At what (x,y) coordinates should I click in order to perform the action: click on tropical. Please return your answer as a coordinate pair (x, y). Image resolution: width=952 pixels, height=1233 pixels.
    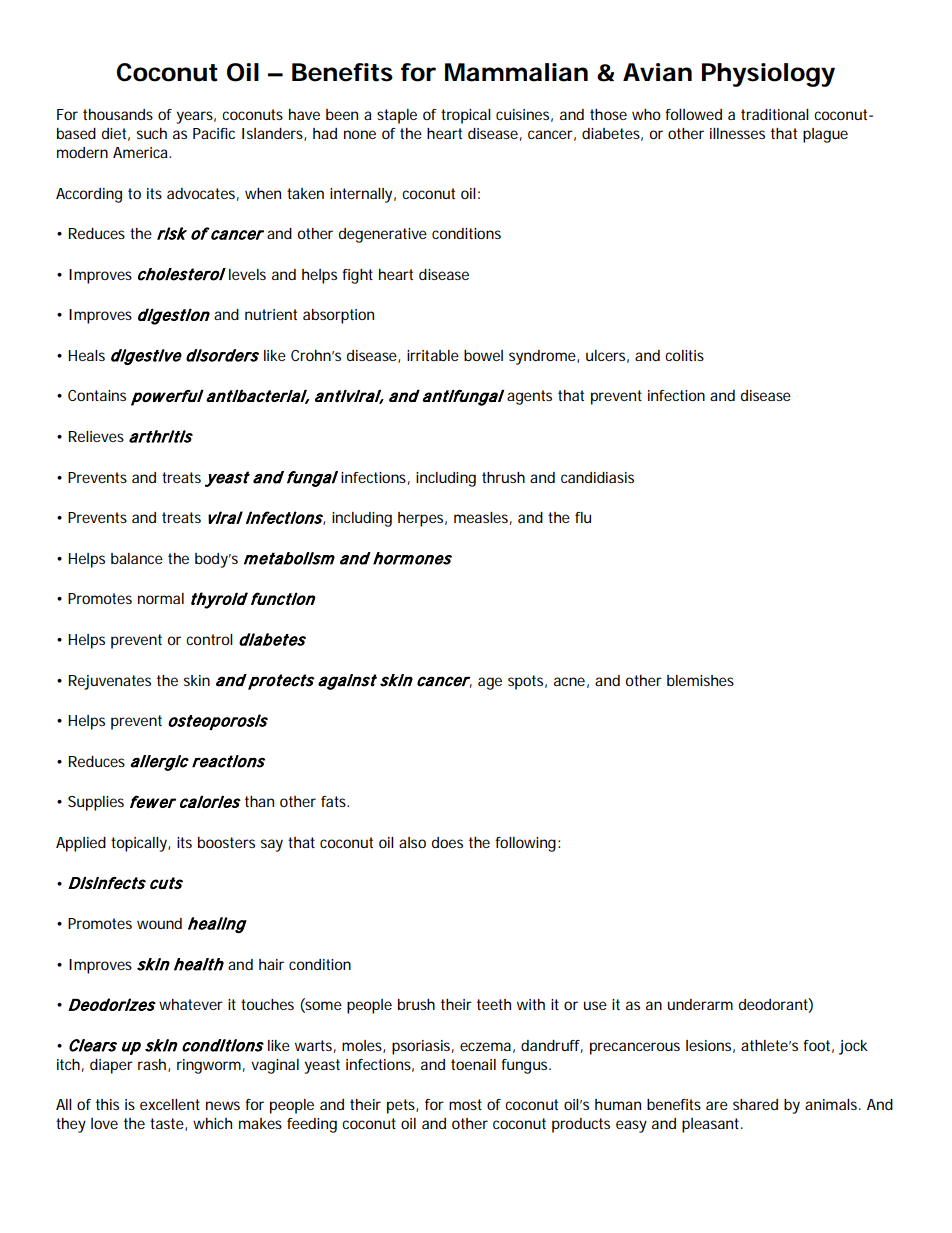
    Looking at the image, I should click on (466, 116).
